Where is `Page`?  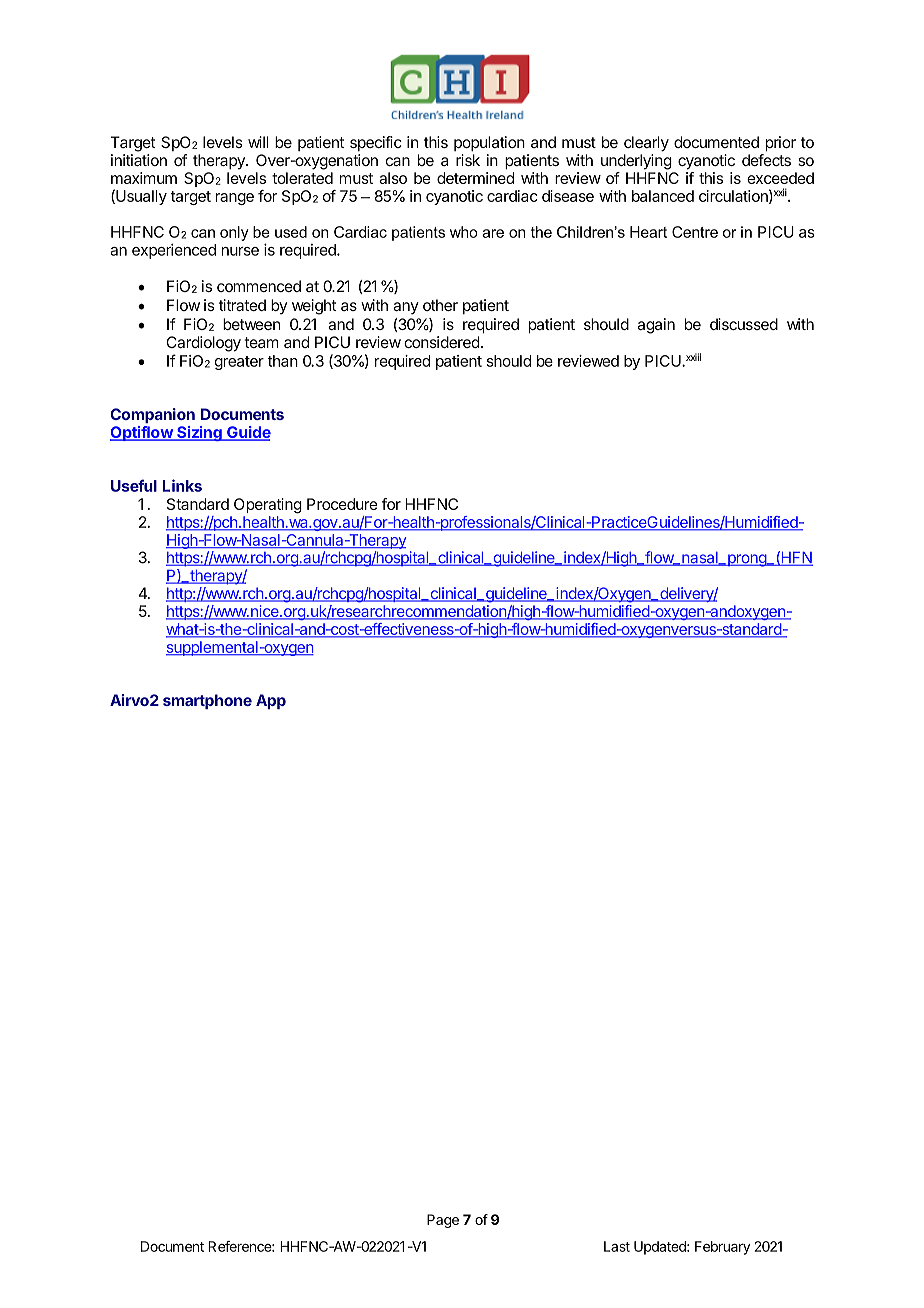
Page is located at coordinates (443, 1221).
